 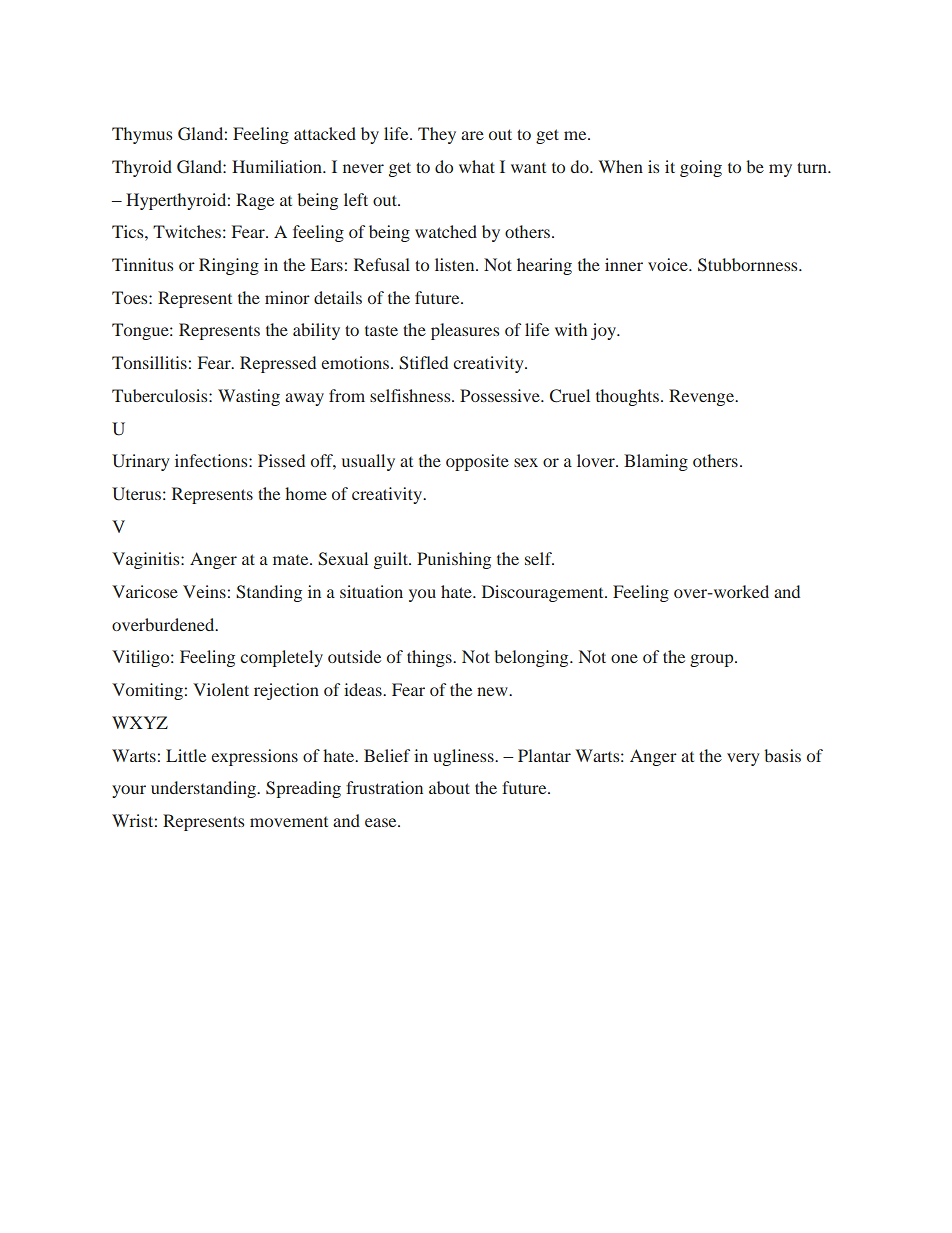 What do you see at coordinates (493, 691) in the screenshot?
I see `new` at bounding box center [493, 691].
